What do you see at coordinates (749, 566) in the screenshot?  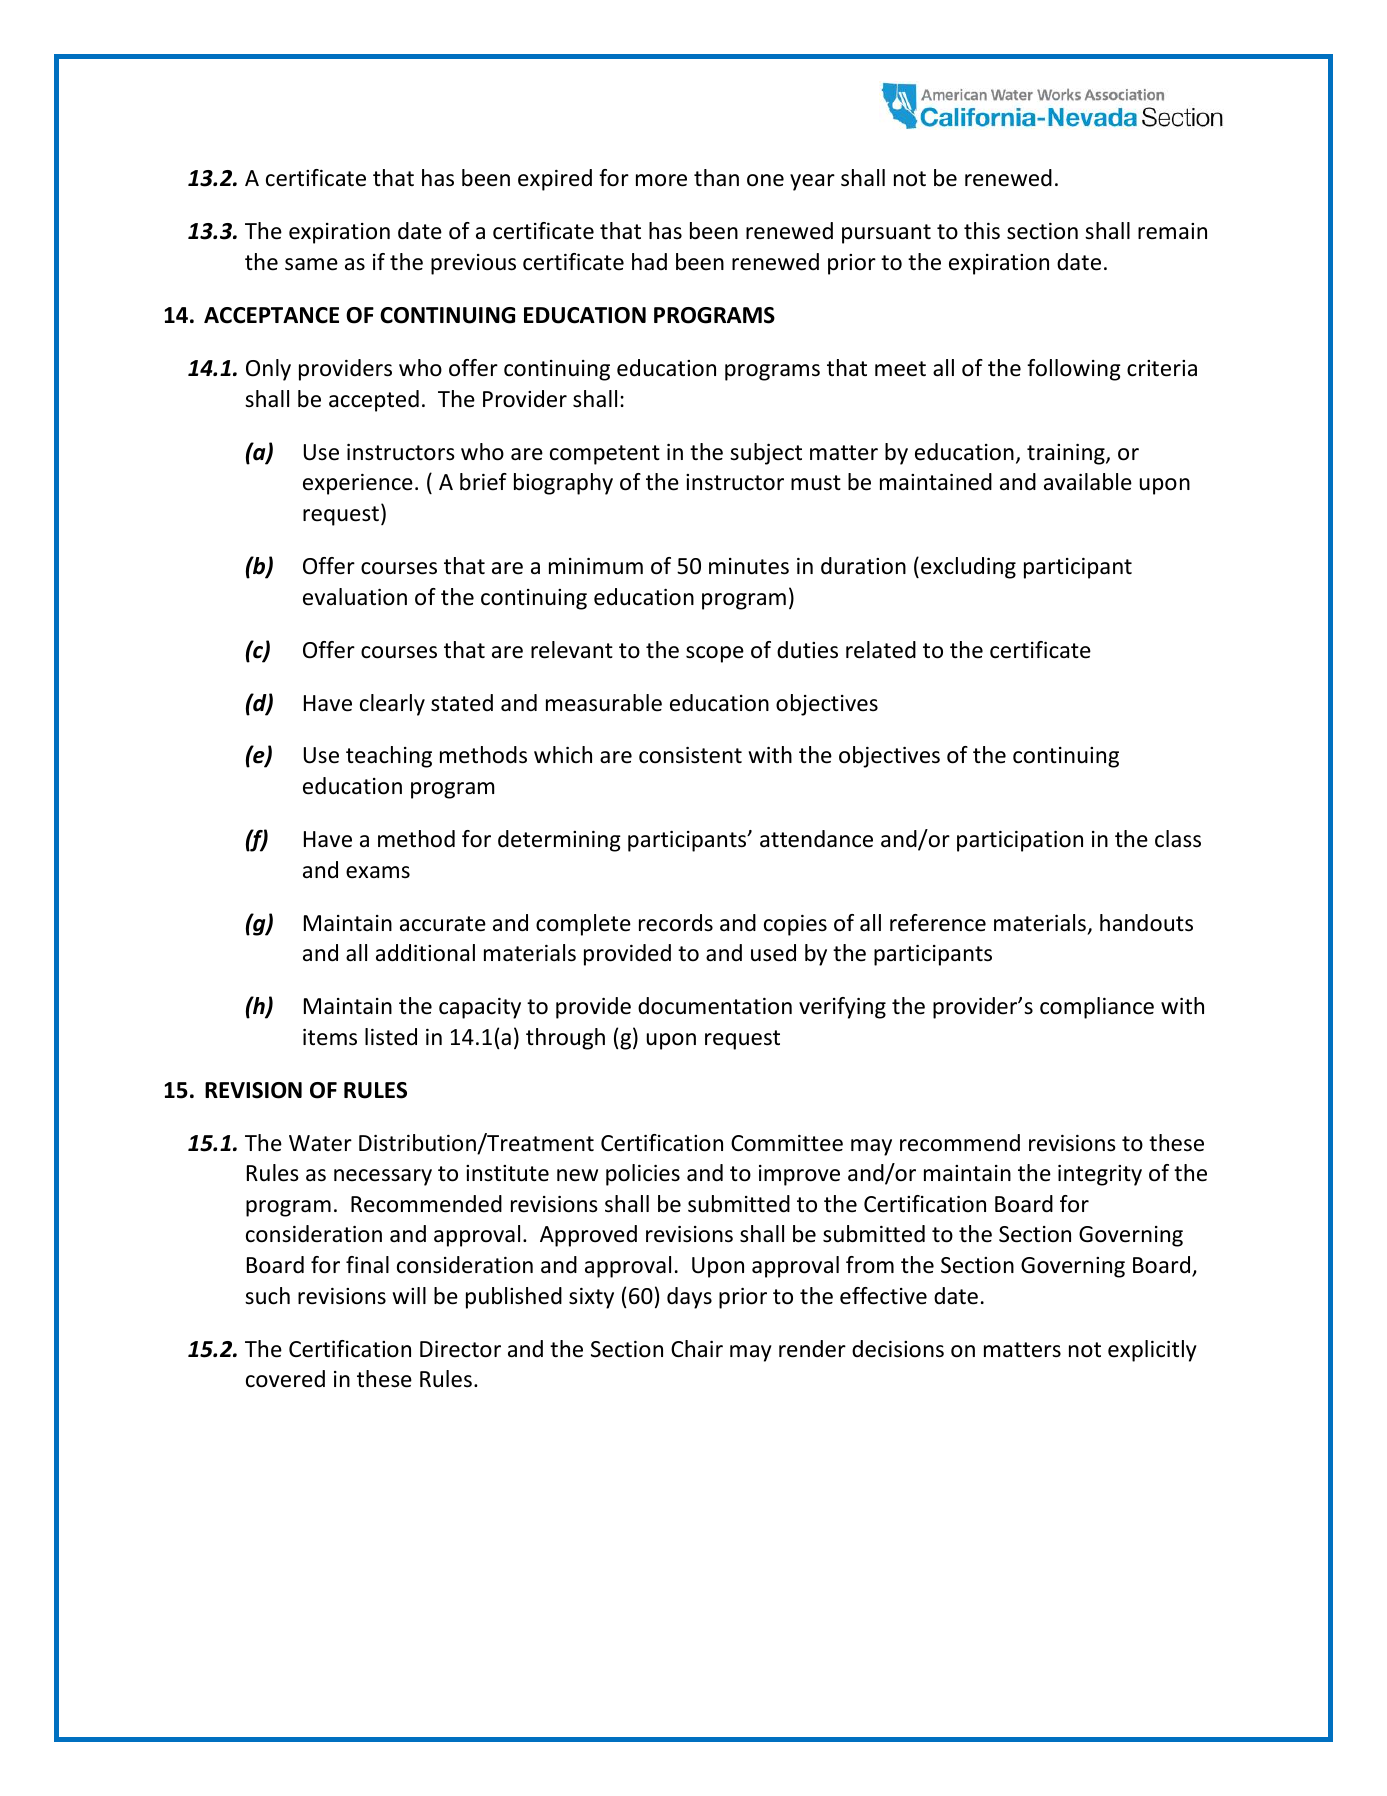 I see `minutes` at bounding box center [749, 566].
